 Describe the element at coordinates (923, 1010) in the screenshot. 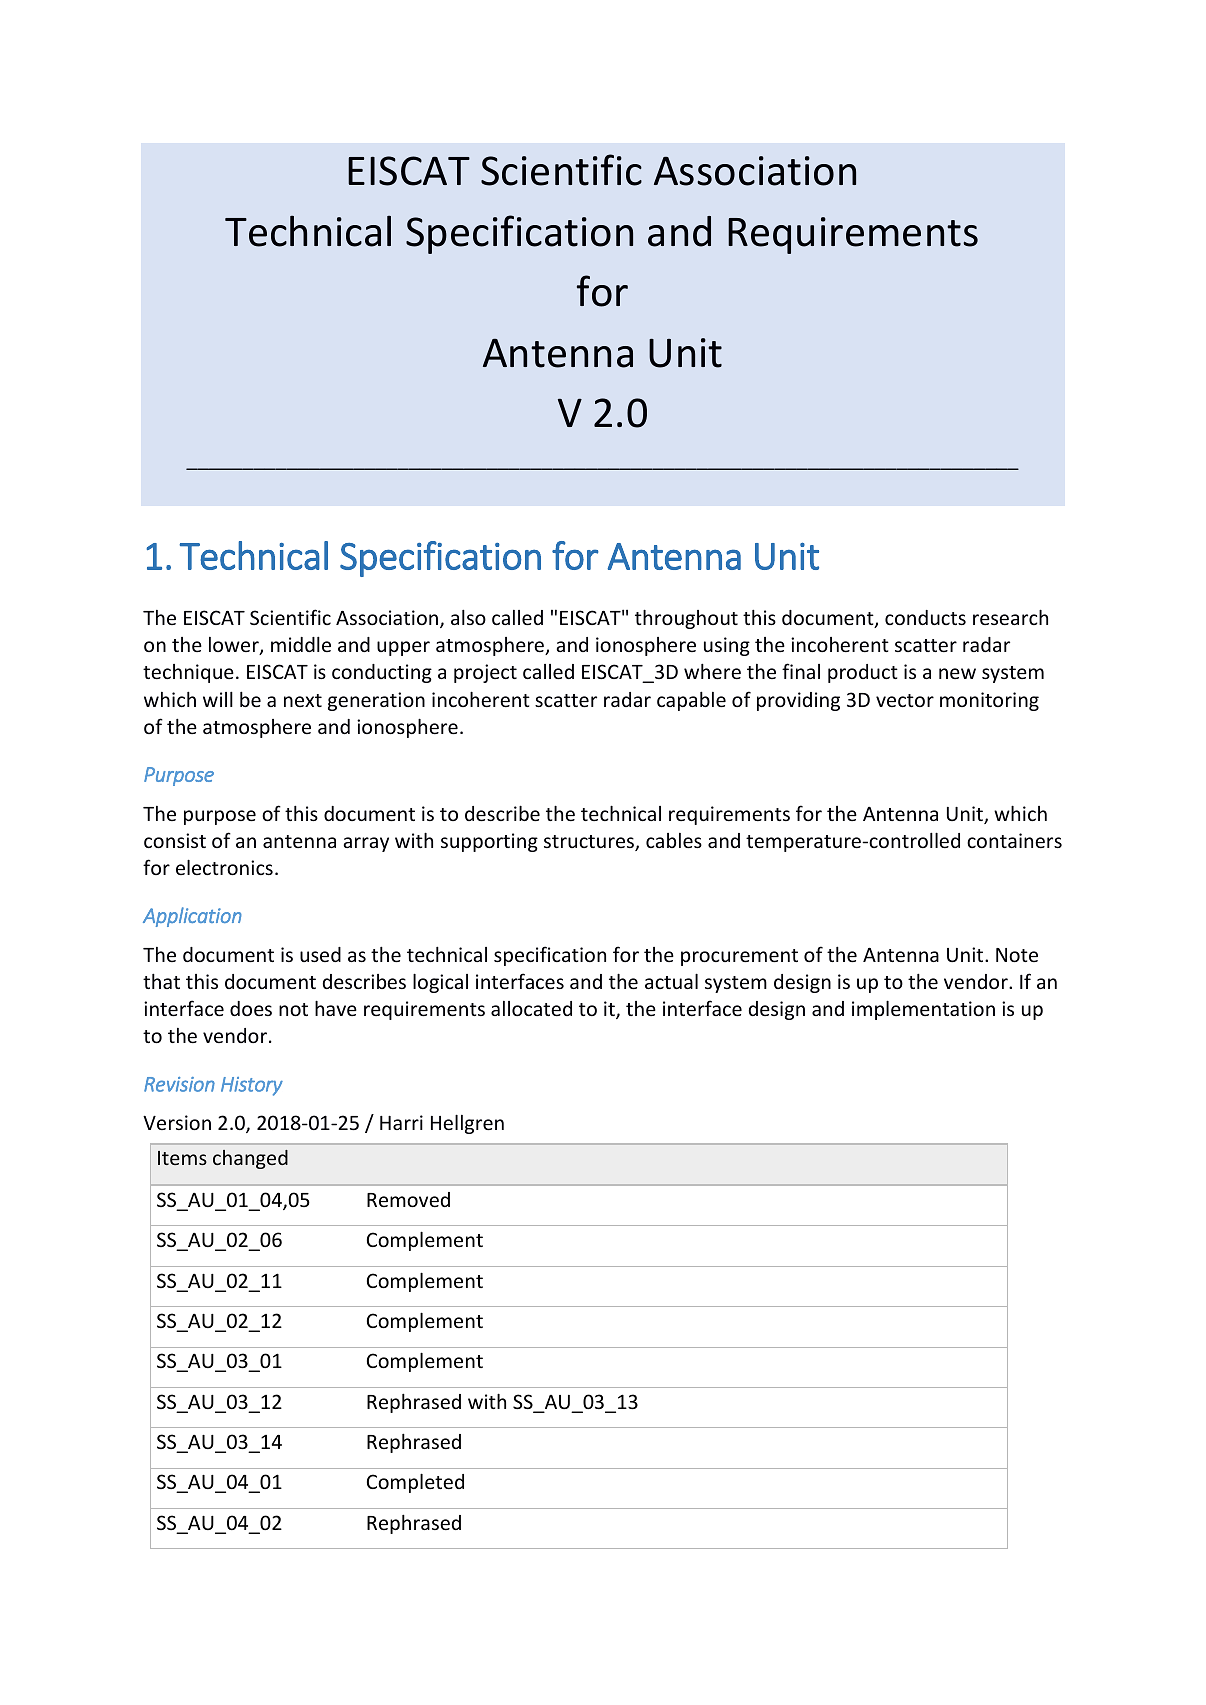

I see `implementation` at that location.
